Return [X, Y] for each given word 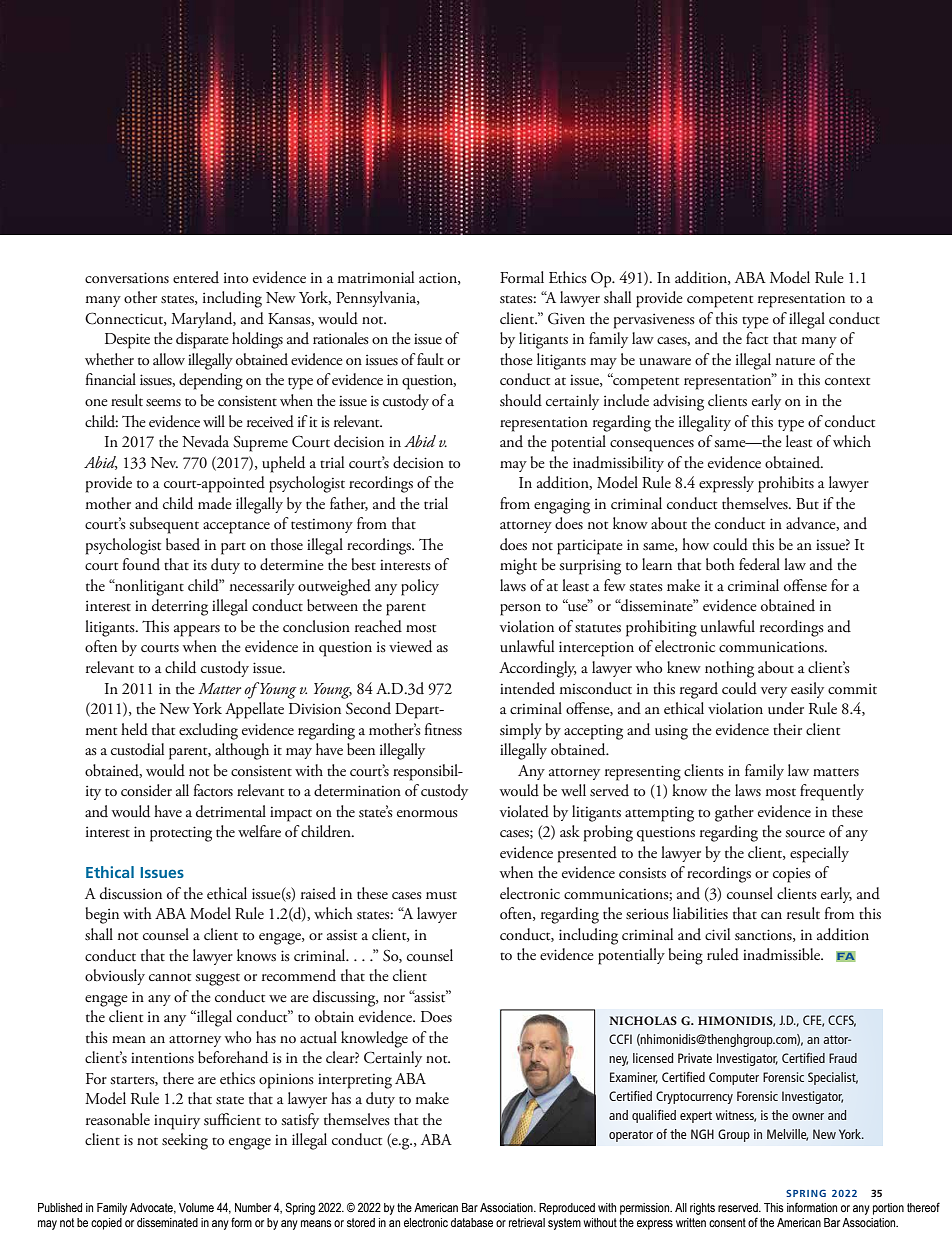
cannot [170, 977]
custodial [137, 749]
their [787, 729]
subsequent [164, 525]
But [807, 504]
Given [566, 319]
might [518, 566]
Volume [196, 1207]
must [441, 895]
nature [795, 361]
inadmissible [783, 954]
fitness [443, 729]
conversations [127, 278]
